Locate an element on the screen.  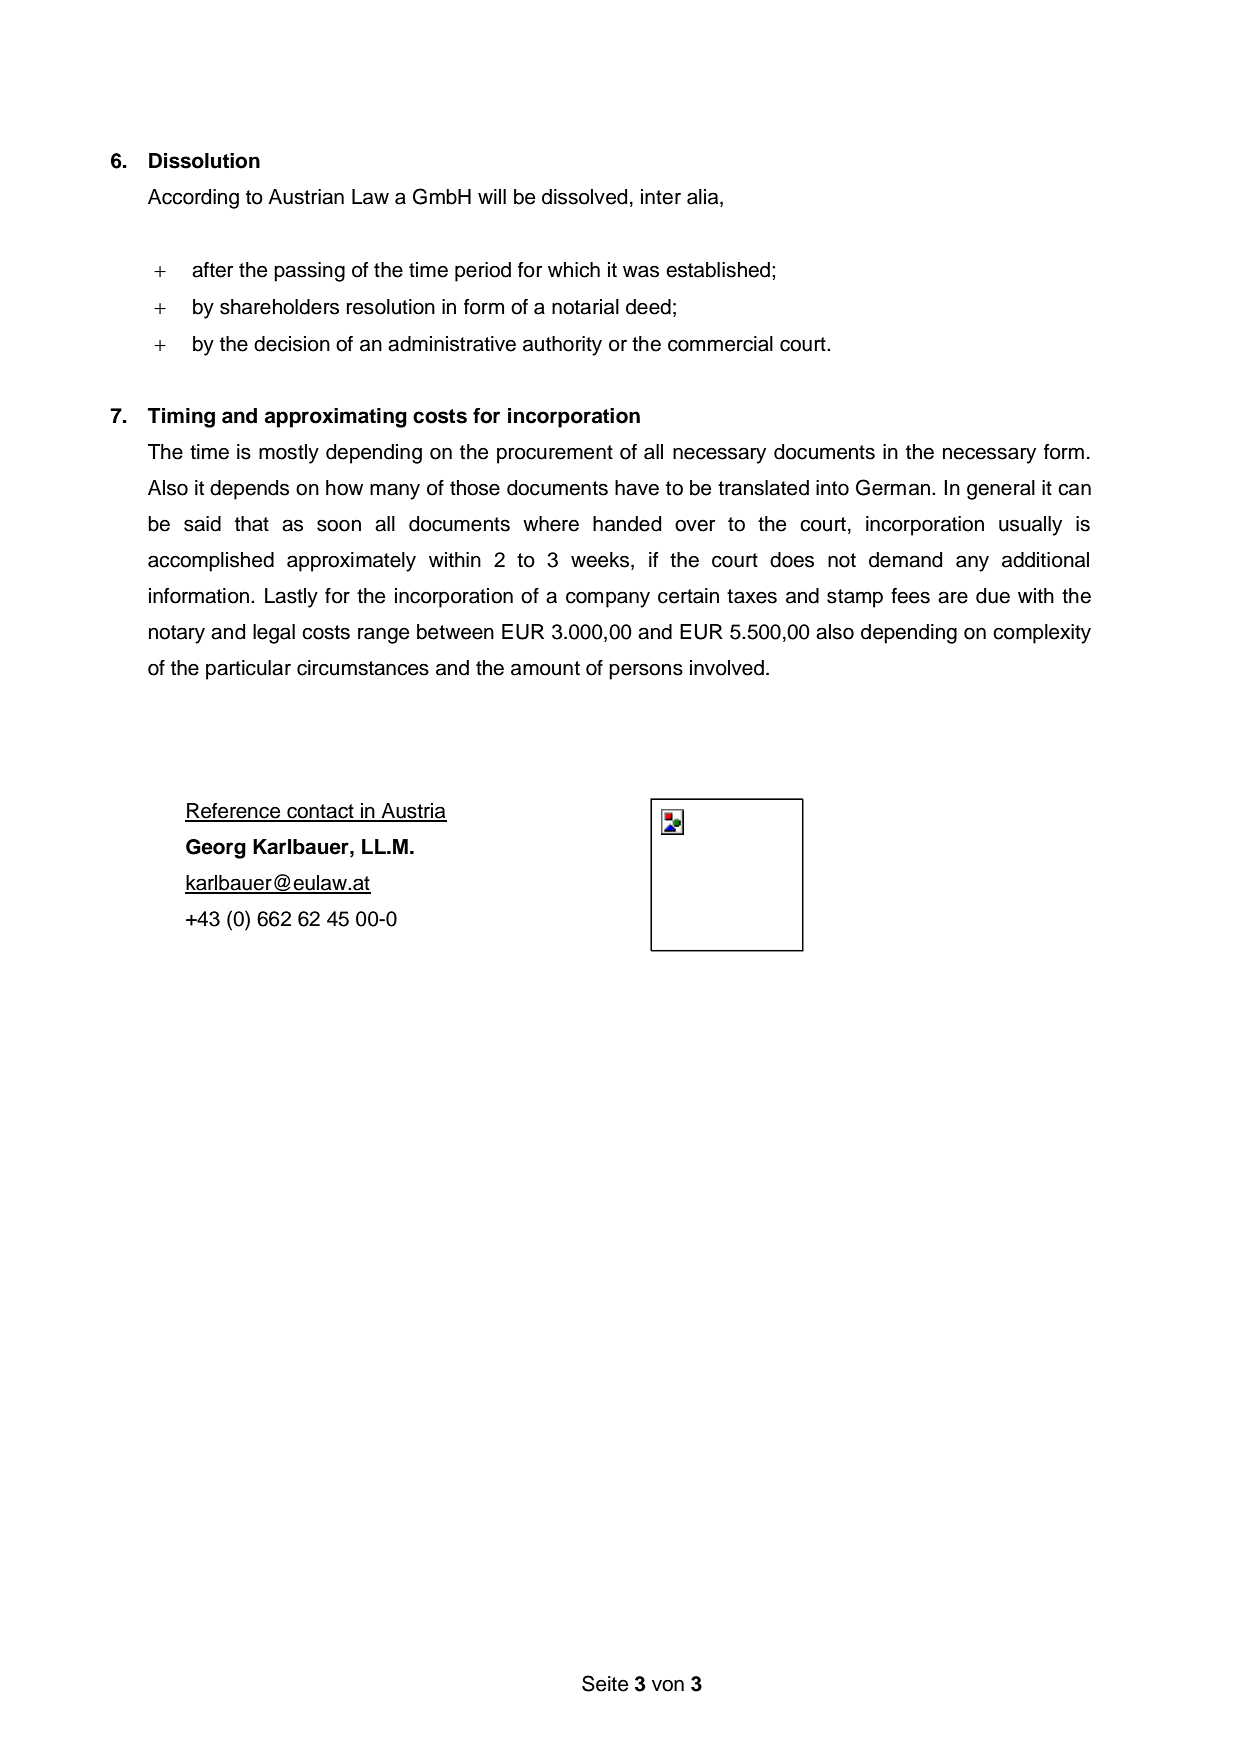
Seite is located at coordinates (605, 1683).
